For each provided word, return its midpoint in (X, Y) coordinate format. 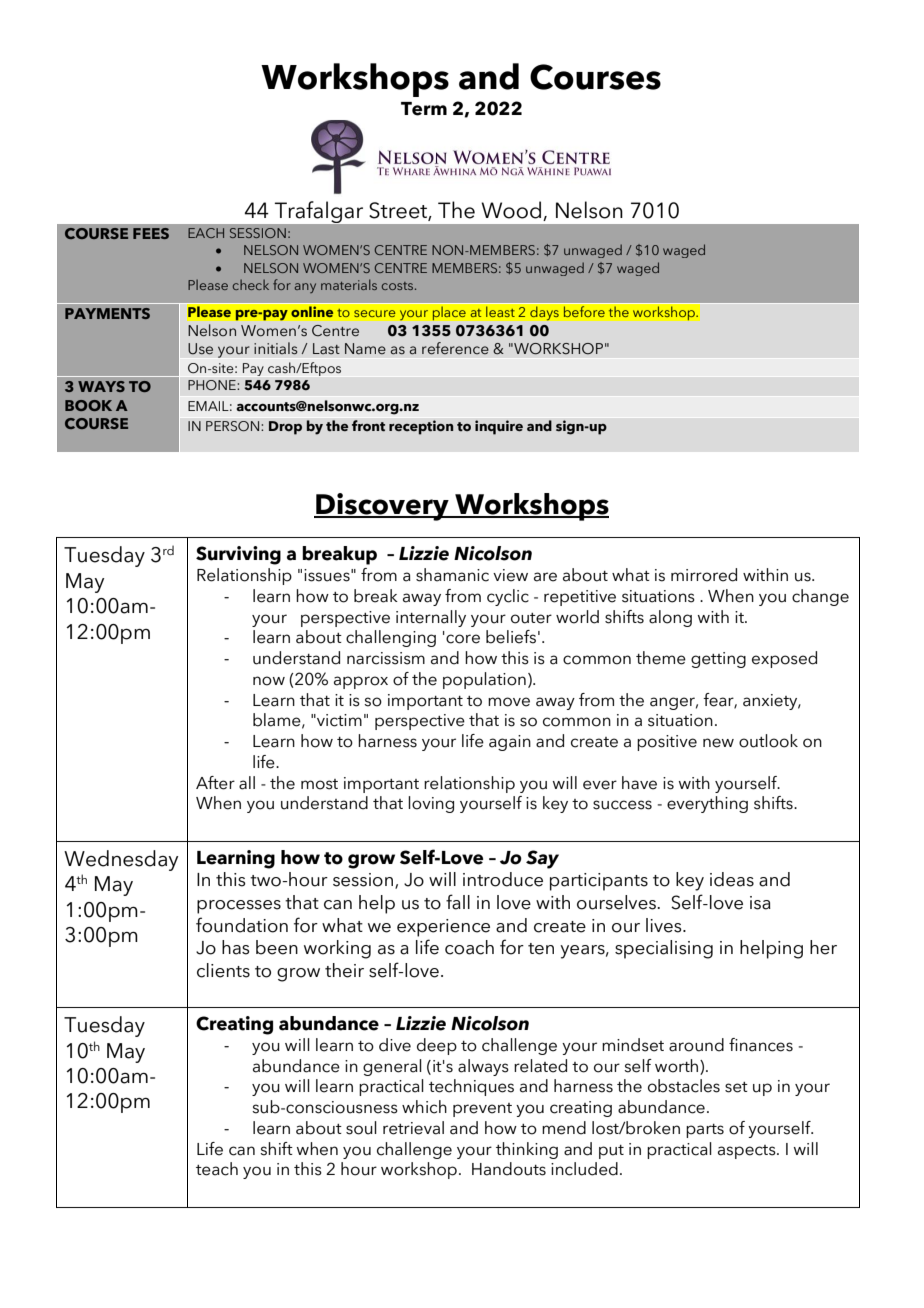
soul (361, 1128)
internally (431, 618)
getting (718, 660)
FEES (151, 233)
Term (424, 109)
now (269, 681)
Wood (511, 210)
